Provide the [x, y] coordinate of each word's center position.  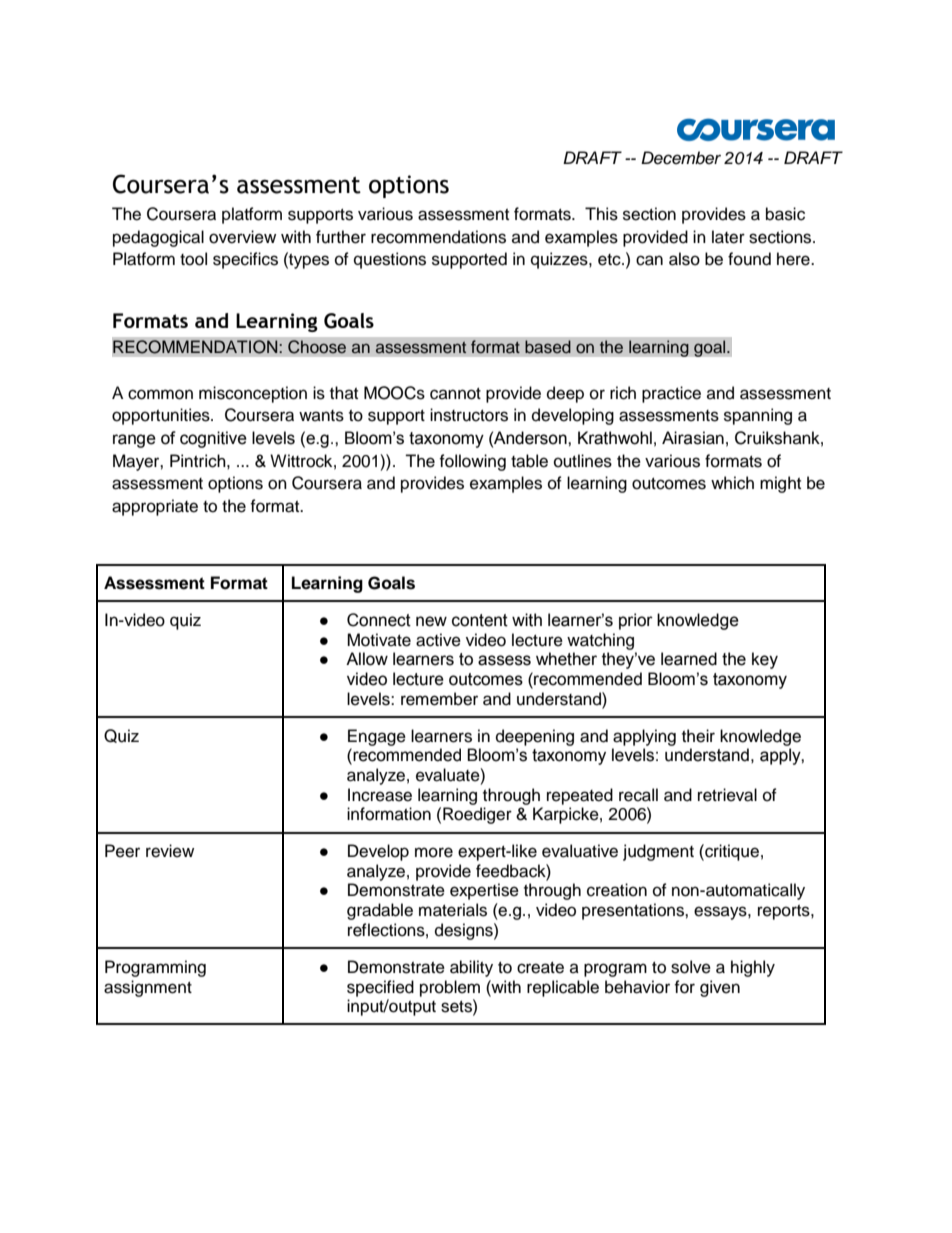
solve [691, 967]
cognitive [213, 439]
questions [390, 260]
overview [242, 237]
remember [439, 699]
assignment [148, 988]
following [472, 462]
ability [471, 968]
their [698, 736]
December [681, 158]
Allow [367, 659]
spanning [758, 416]
